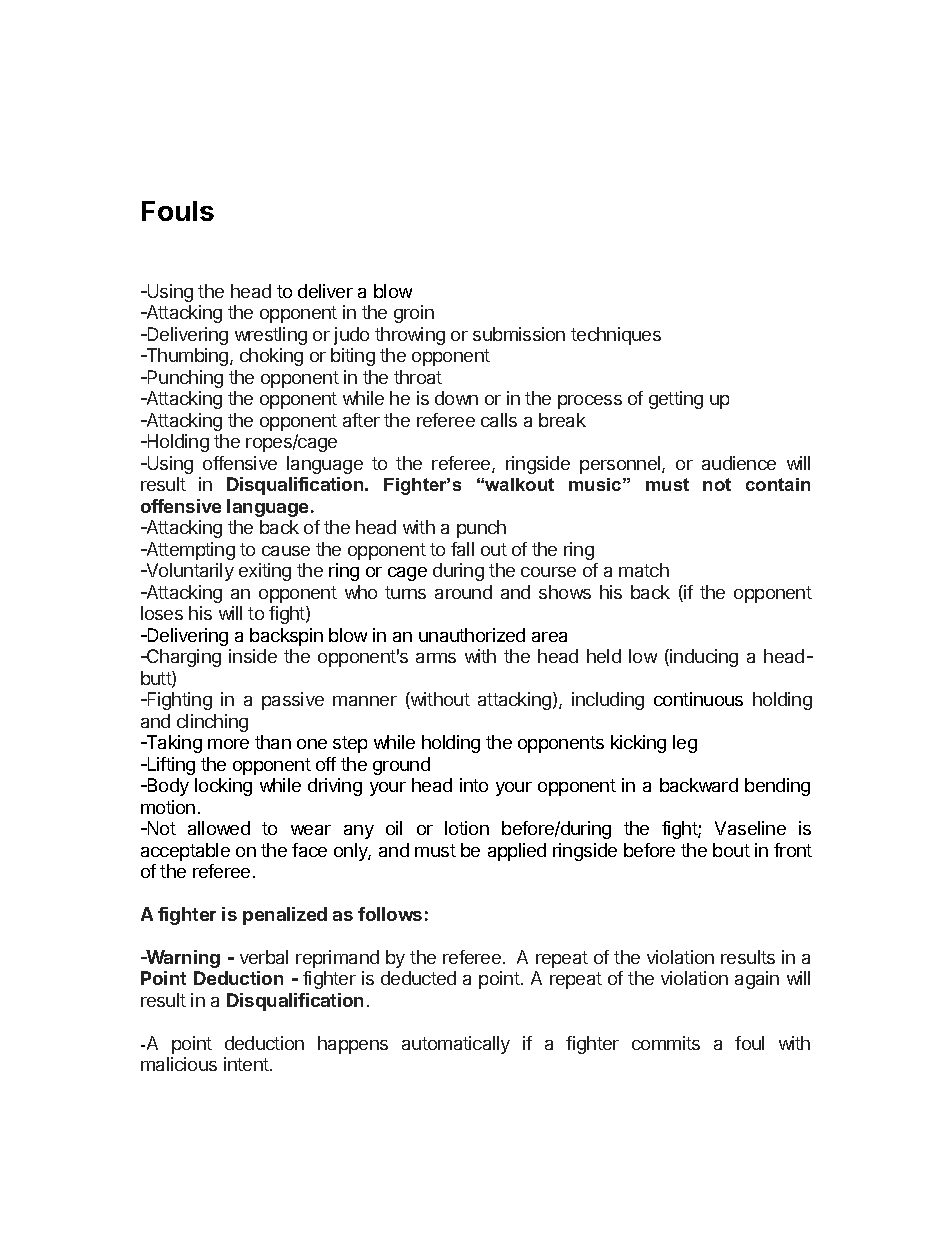  Describe the element at coordinates (247, 1064) in the document. I see `intent` at that location.
